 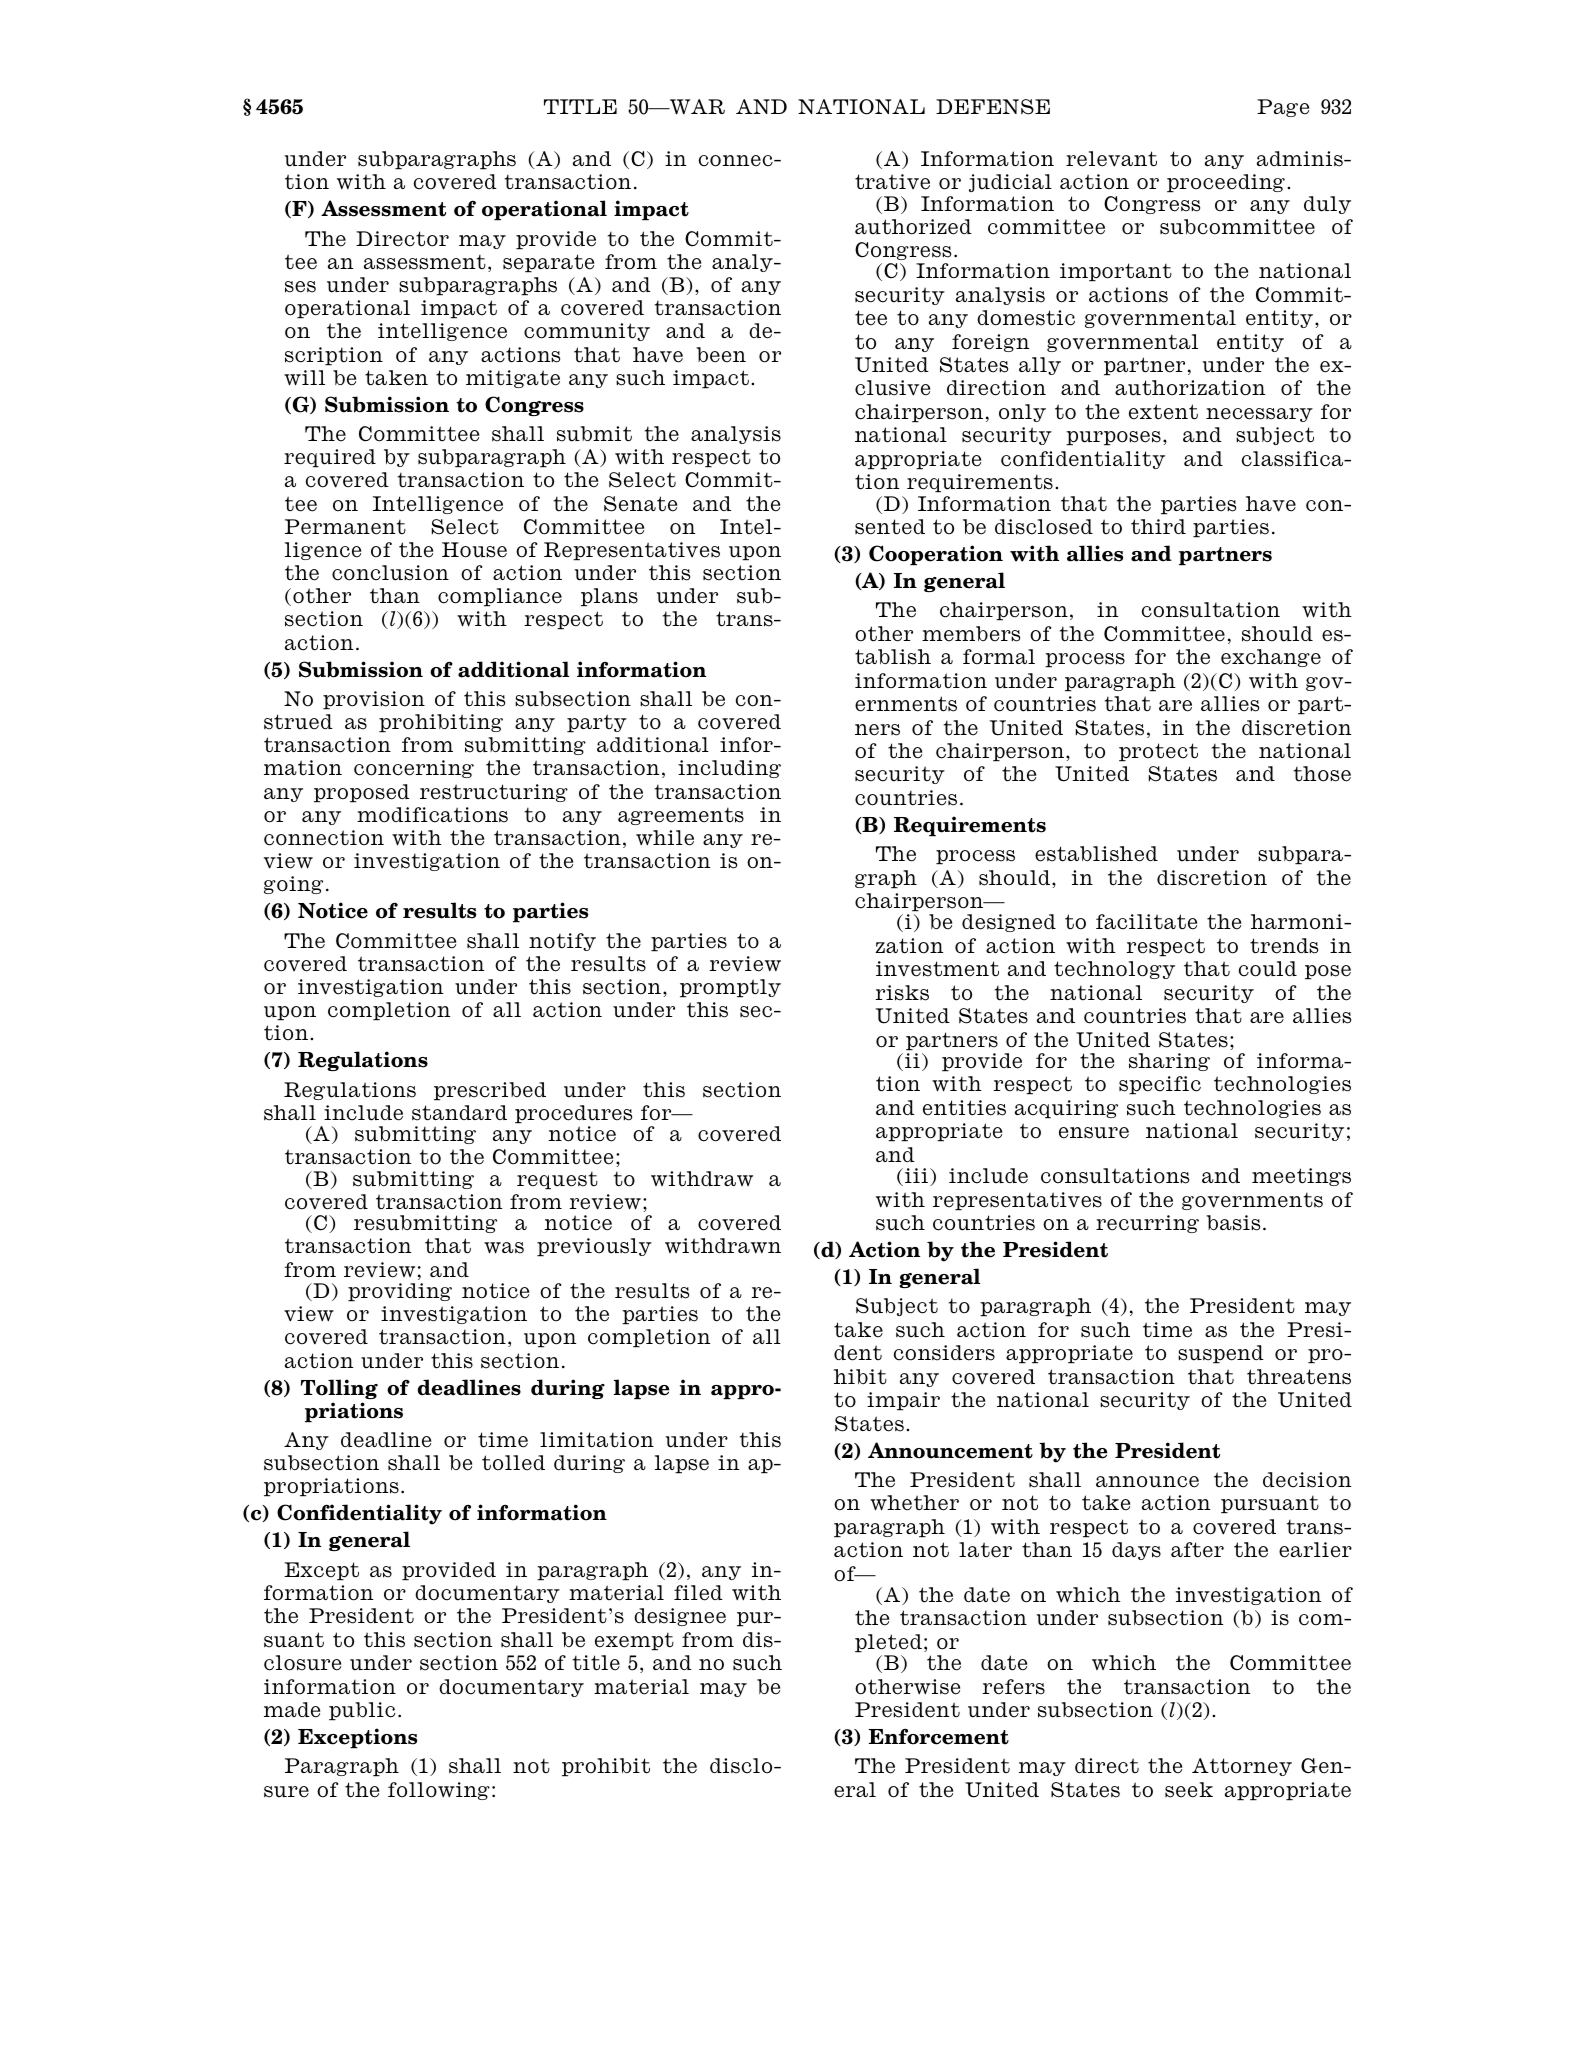 What do you see at coordinates (730, 988) in the screenshot?
I see `promptly` at bounding box center [730, 988].
